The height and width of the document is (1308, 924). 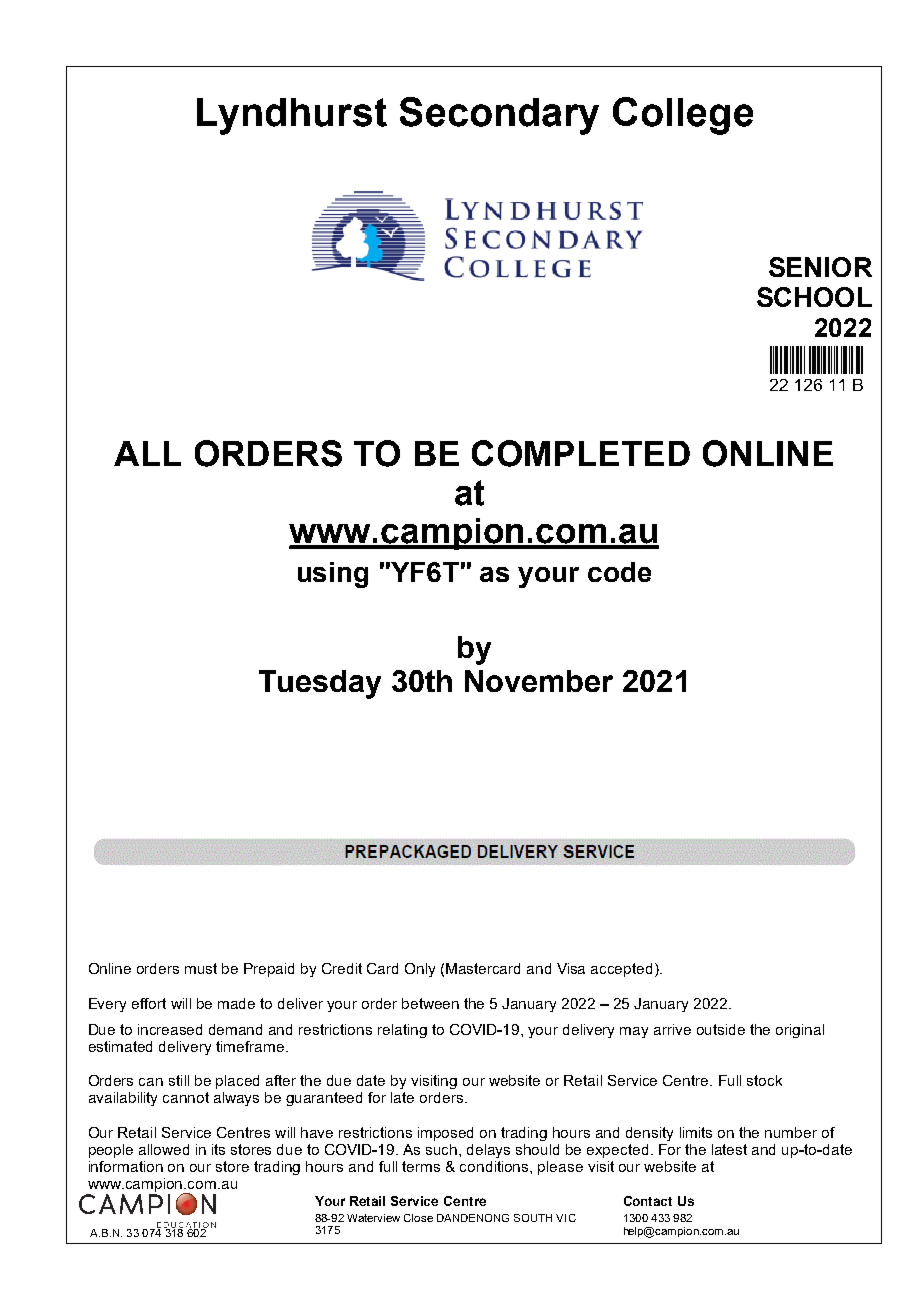 I want to click on College, so click(x=683, y=116).
